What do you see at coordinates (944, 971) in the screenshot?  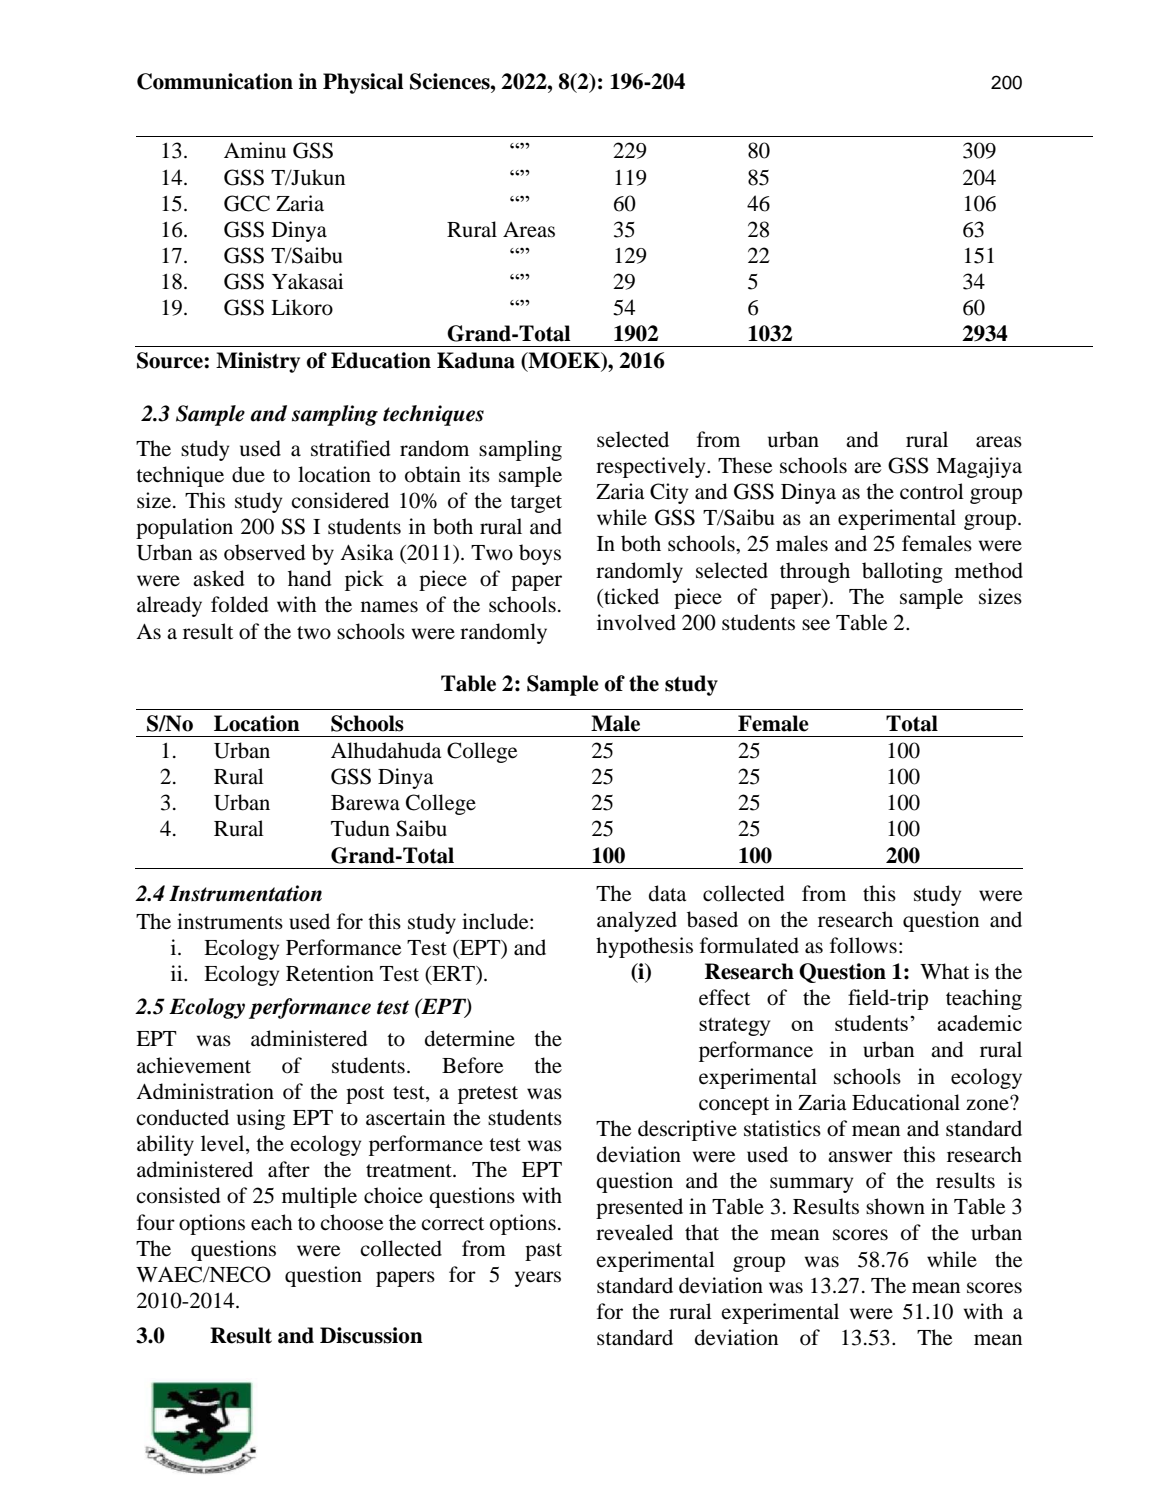 I see `What` at bounding box center [944, 971].
